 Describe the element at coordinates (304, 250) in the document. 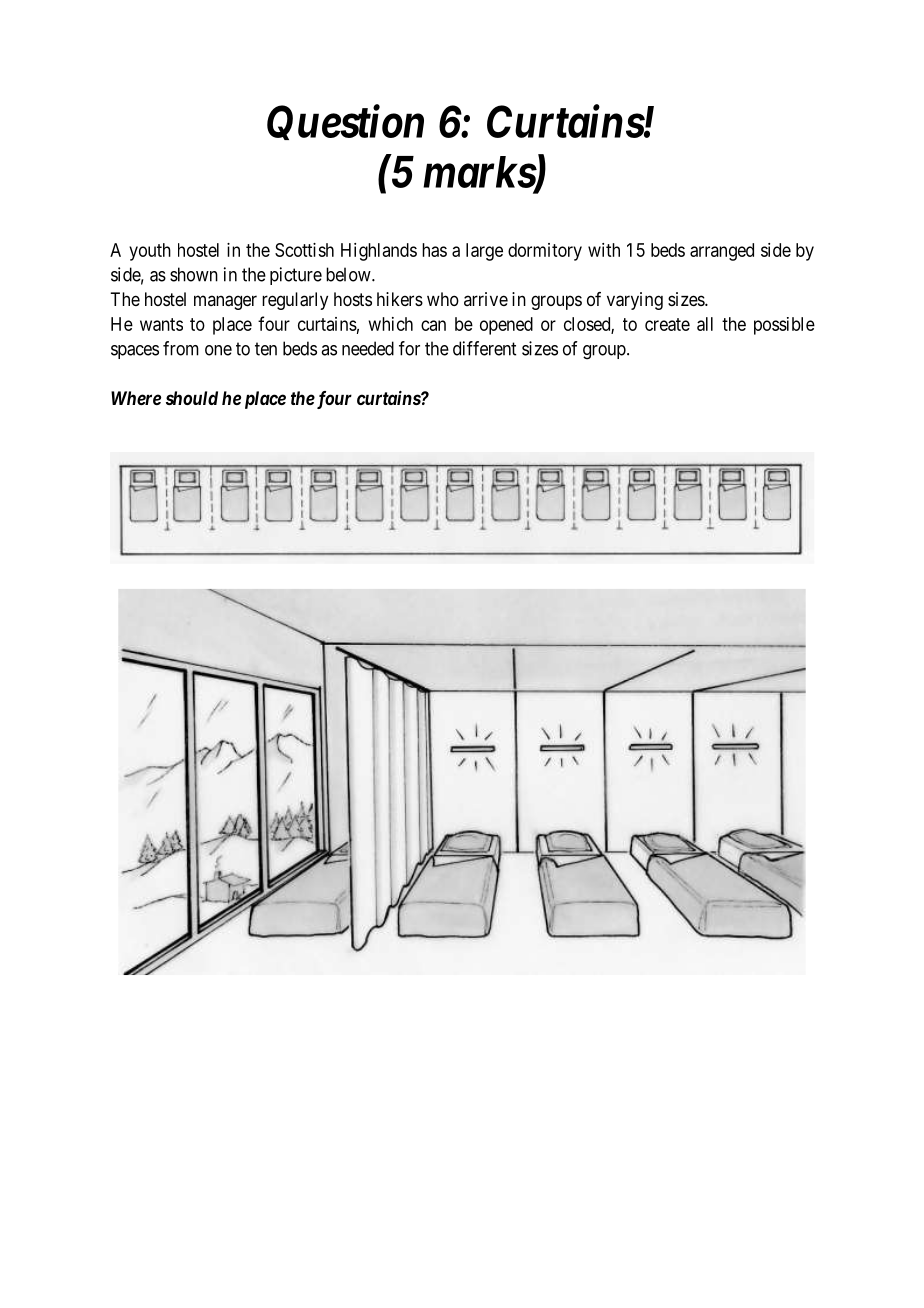

I see `Scottish` at that location.
